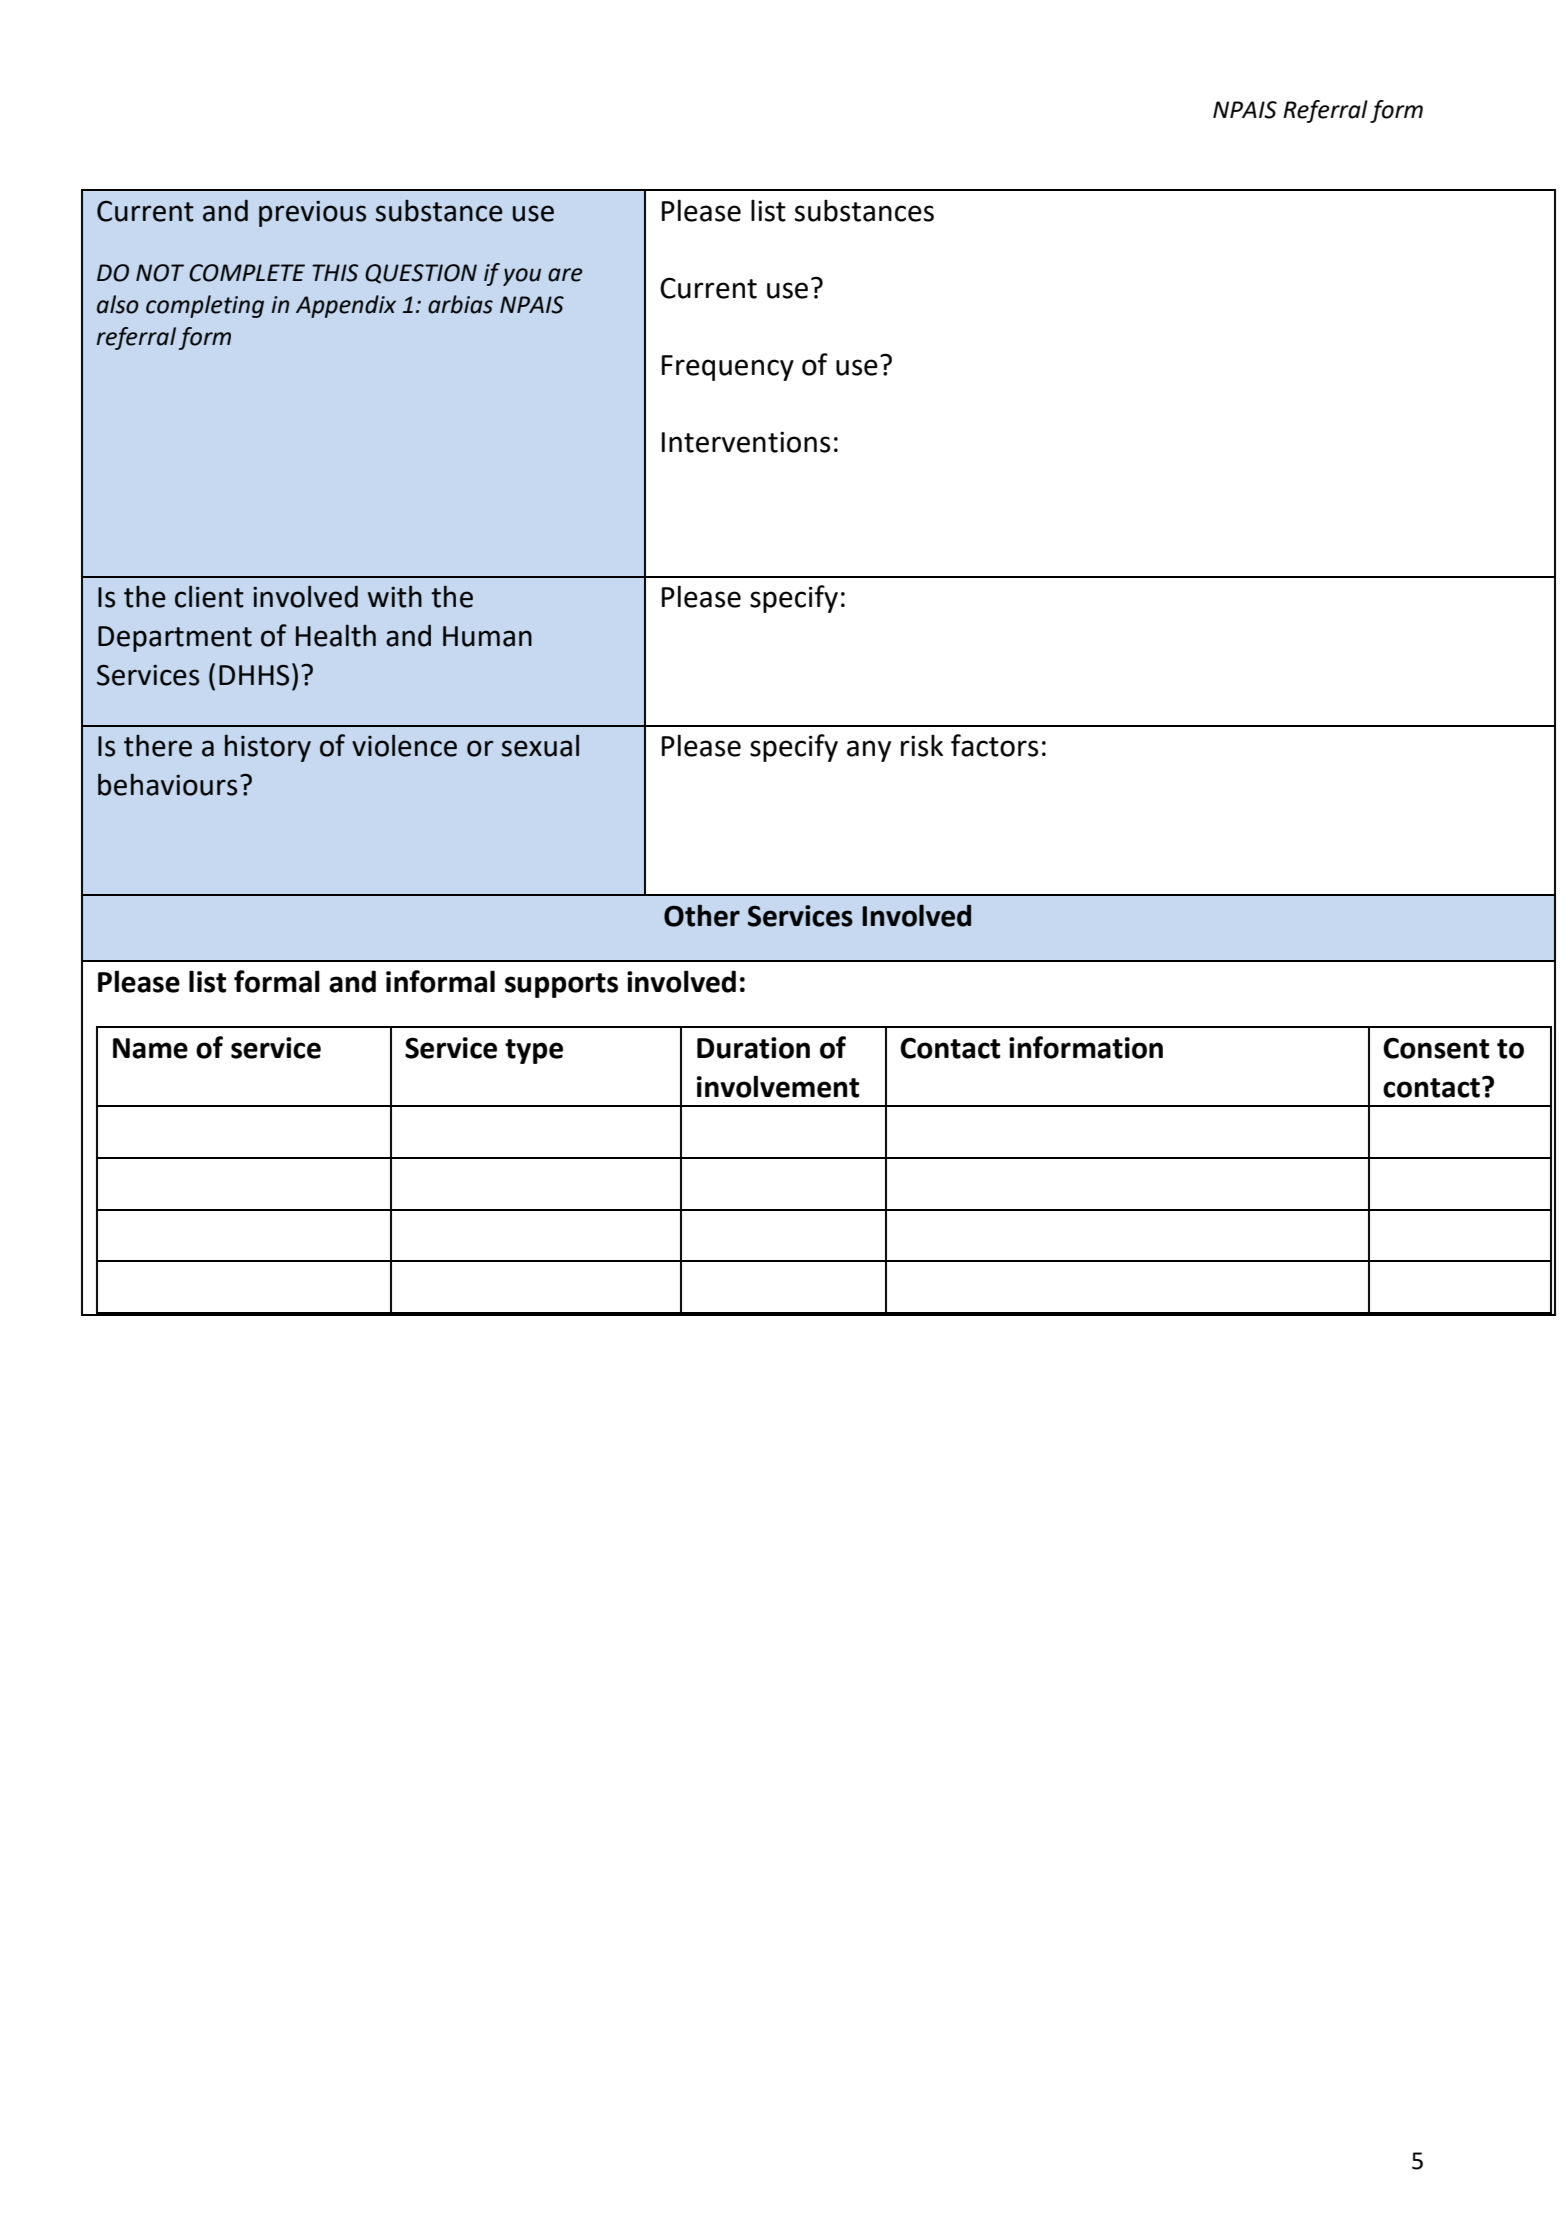 Image resolution: width=1566 pixels, height=2215 pixels. What do you see at coordinates (922, 745) in the screenshot?
I see `risk` at bounding box center [922, 745].
